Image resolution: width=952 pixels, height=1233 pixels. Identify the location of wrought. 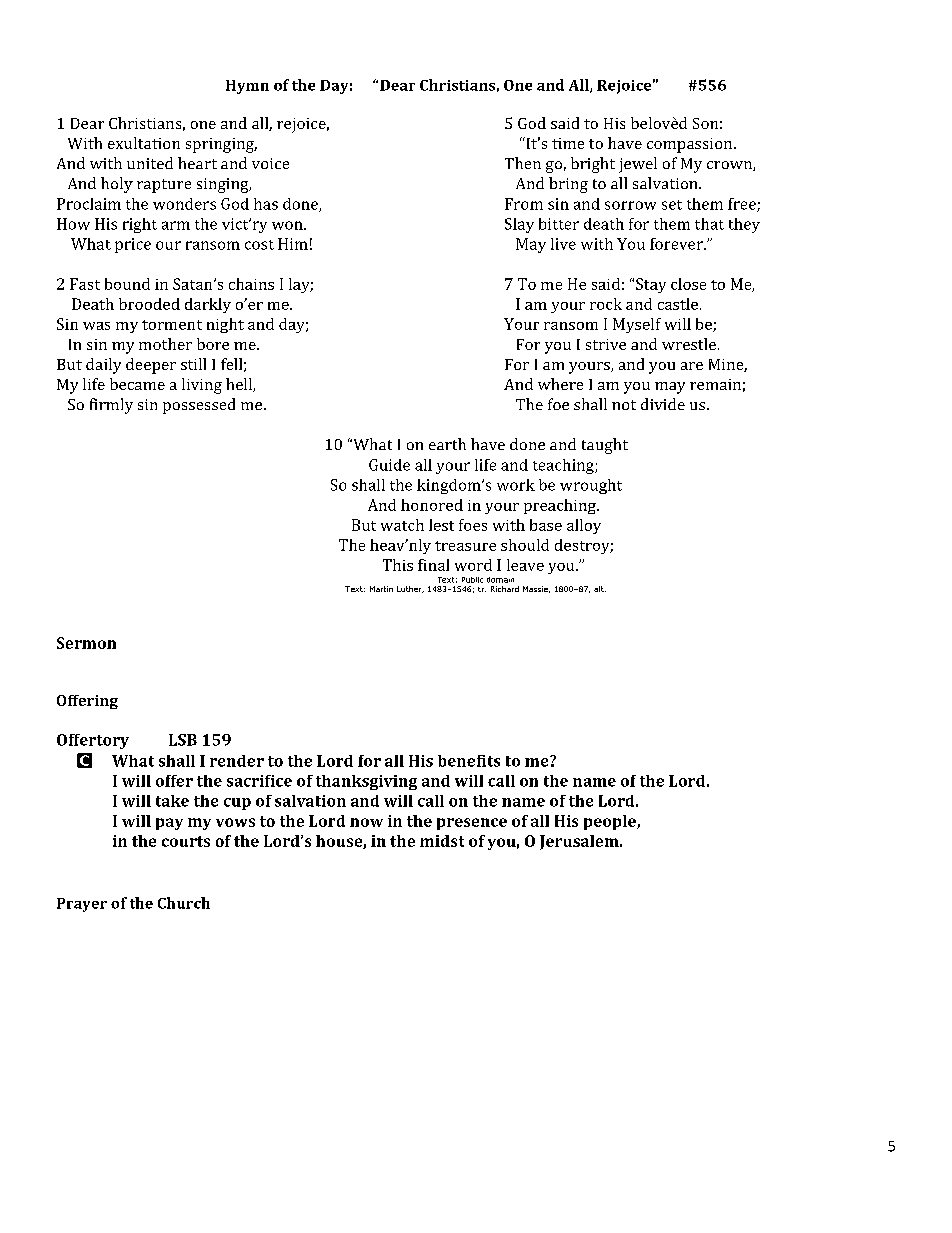
(591, 486).
